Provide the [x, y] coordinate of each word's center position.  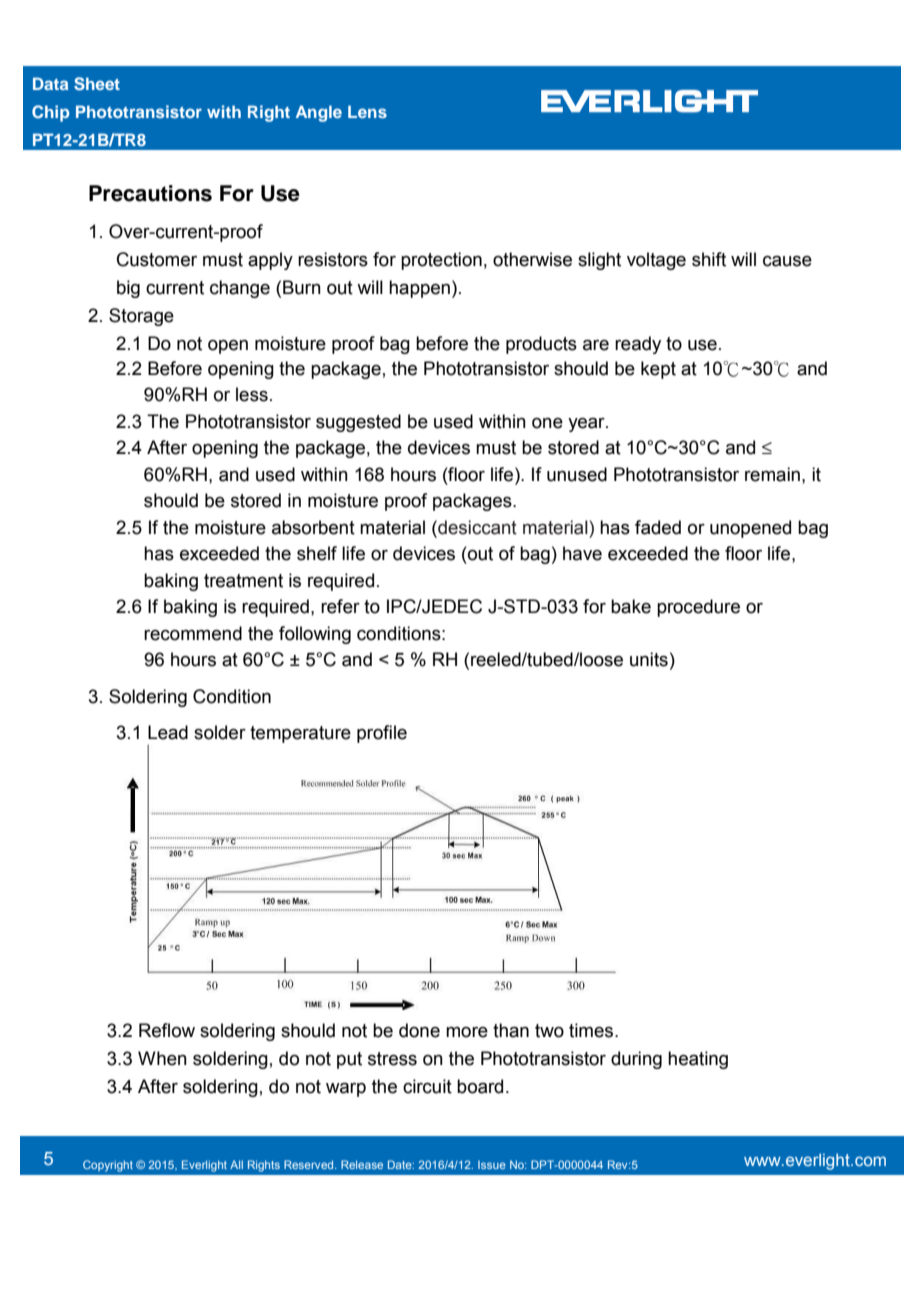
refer [340, 606]
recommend [193, 633]
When [162, 1058]
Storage [141, 317]
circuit [427, 1086]
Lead [168, 732]
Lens [367, 111]
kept [658, 370]
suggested [358, 423]
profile [382, 734]
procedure [698, 608]
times [592, 1030]
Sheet [97, 84]
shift [709, 259]
